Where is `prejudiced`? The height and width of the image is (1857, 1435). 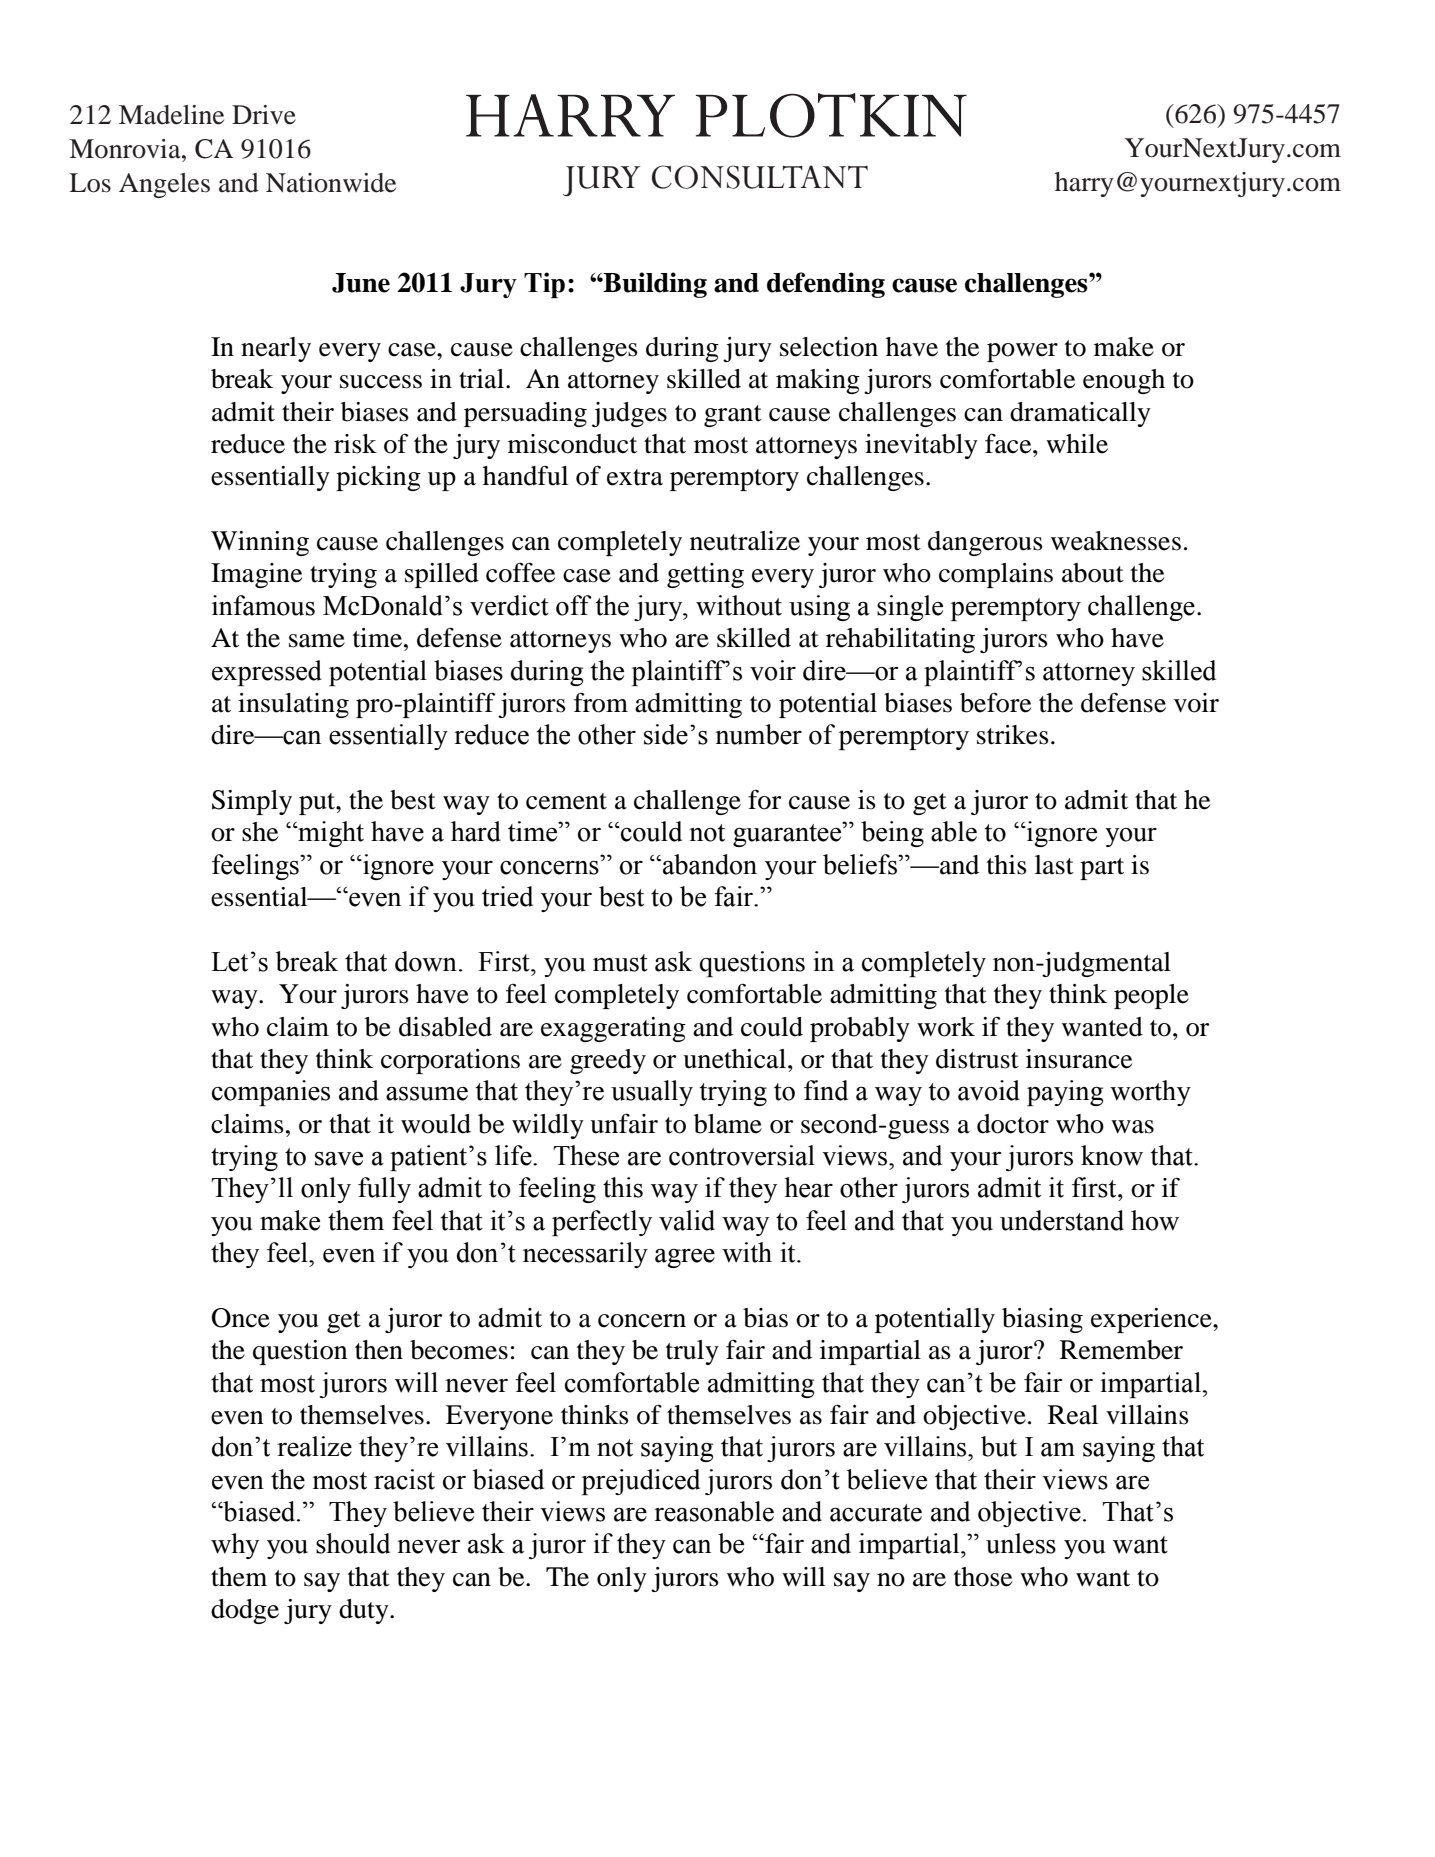
prejudiced is located at coordinates (641, 1482).
